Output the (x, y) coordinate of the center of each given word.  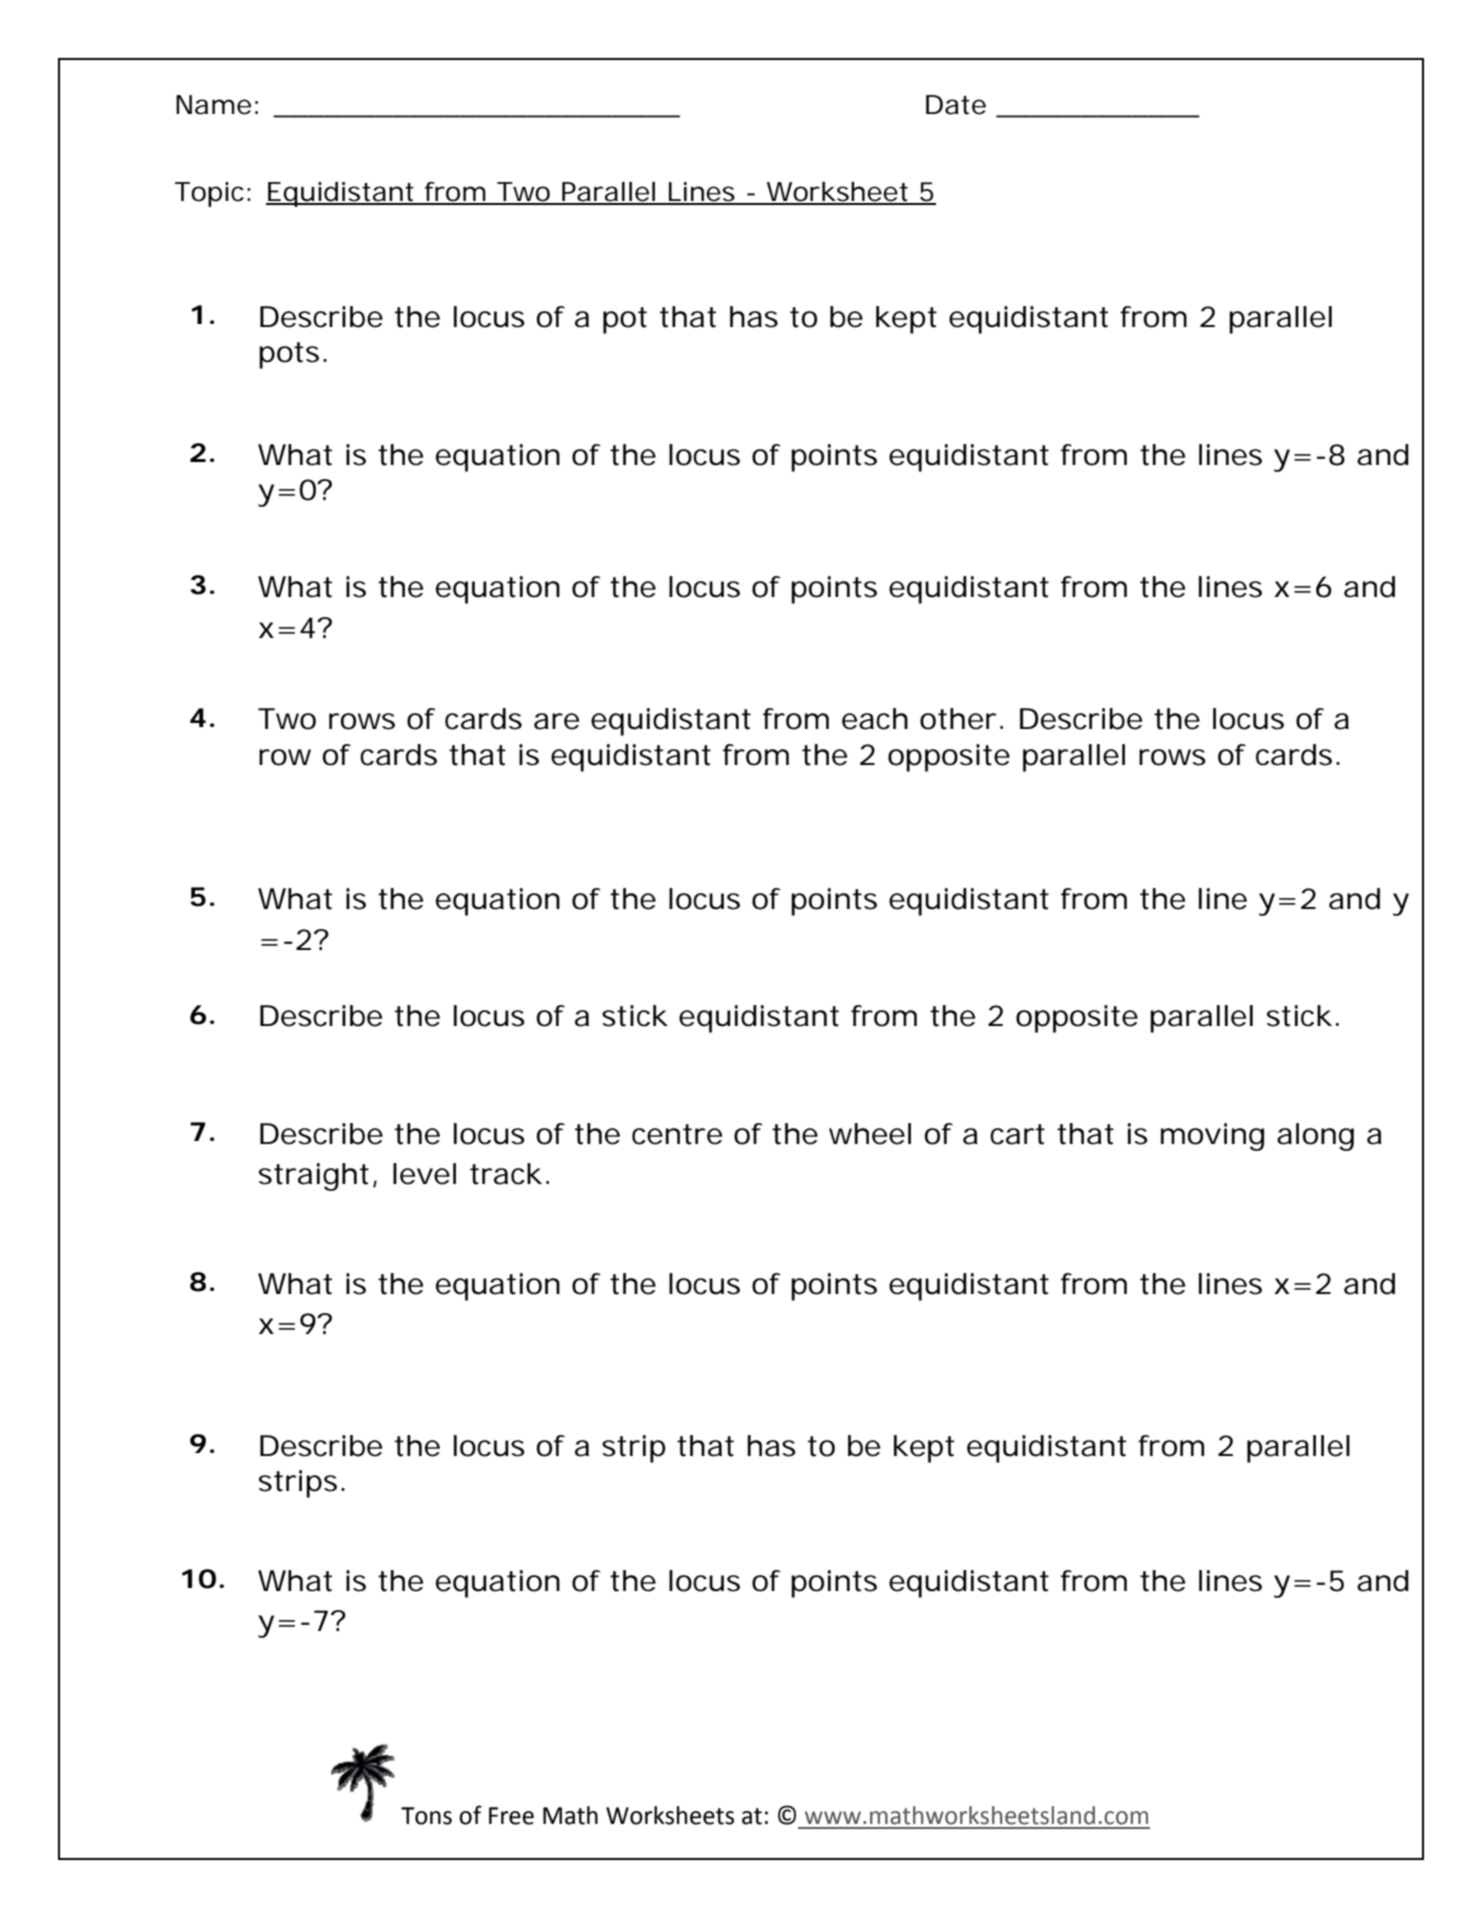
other (958, 719)
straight (314, 1177)
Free (511, 1816)
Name (213, 105)
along (1315, 1137)
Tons (426, 1816)
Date (956, 105)
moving (1212, 1137)
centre (677, 1134)
